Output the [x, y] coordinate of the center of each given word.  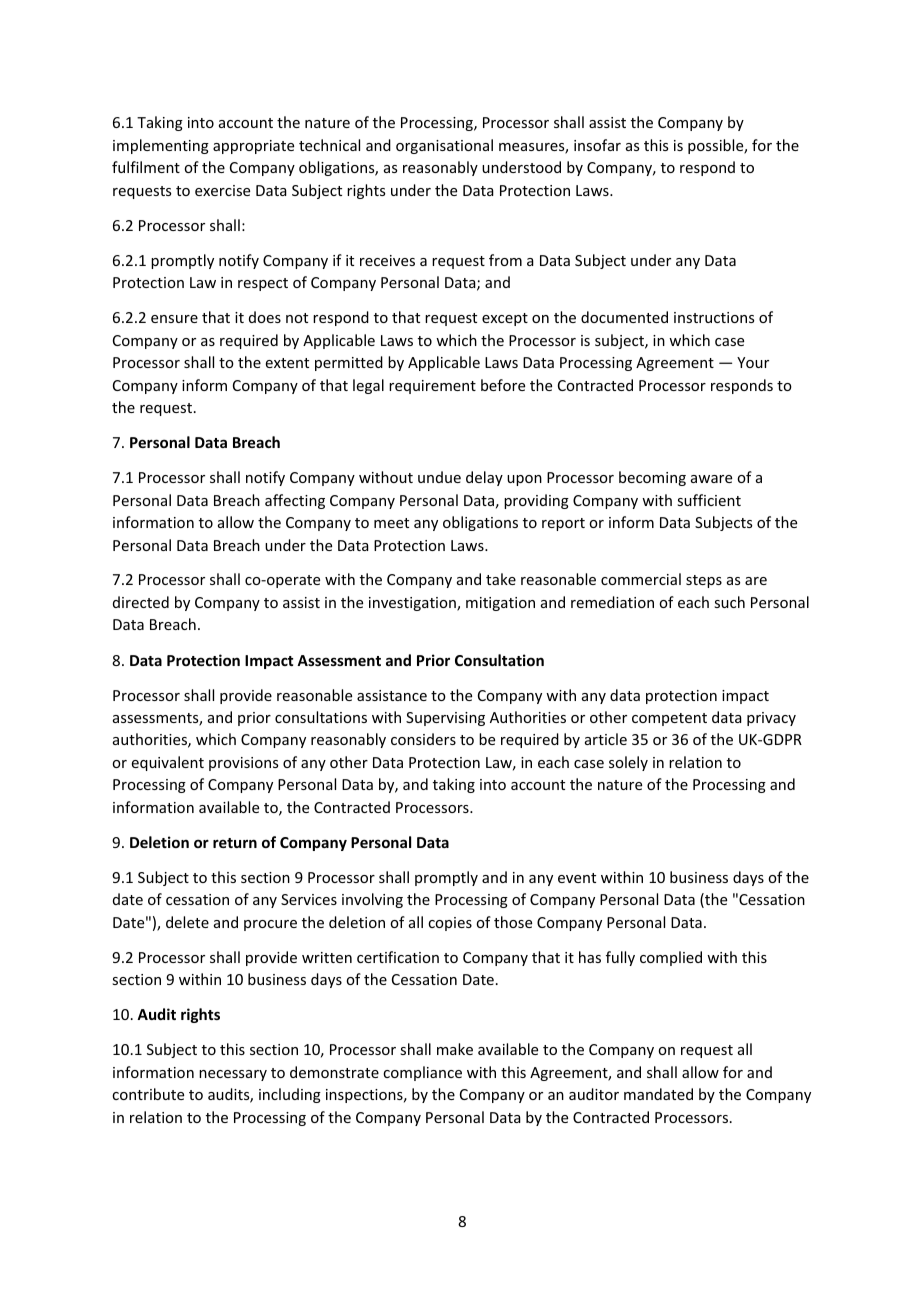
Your [753, 362]
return [235, 843]
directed [141, 602]
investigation [413, 604]
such [729, 602]
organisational [444, 146]
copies [450, 924]
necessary [233, 1075]
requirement [432, 387]
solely [628, 763]
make [455, 1049]
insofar [597, 145]
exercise [222, 190]
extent [287, 363]
